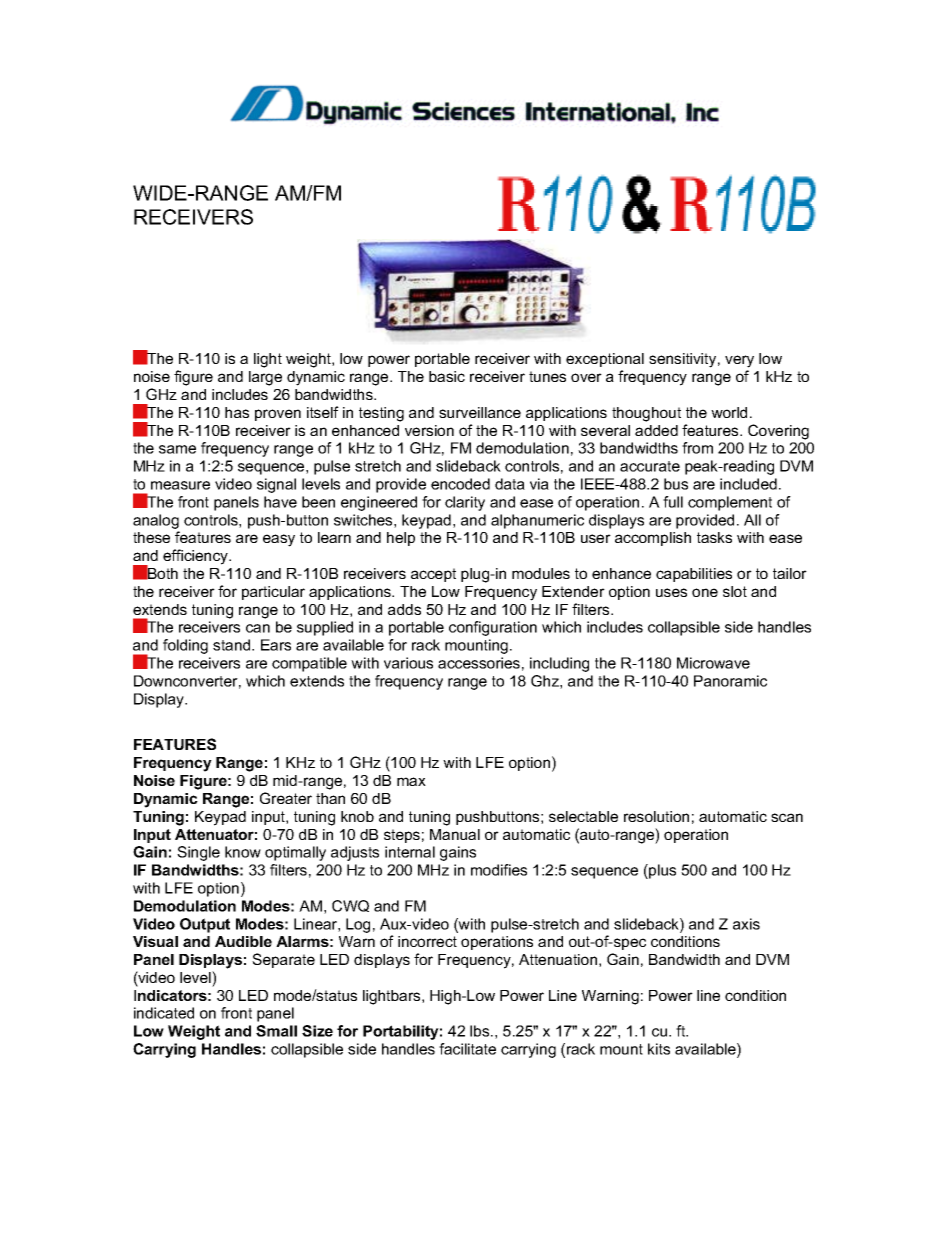  Describe the element at coordinates (714, 537) in the screenshot. I see `tasks` at that location.
